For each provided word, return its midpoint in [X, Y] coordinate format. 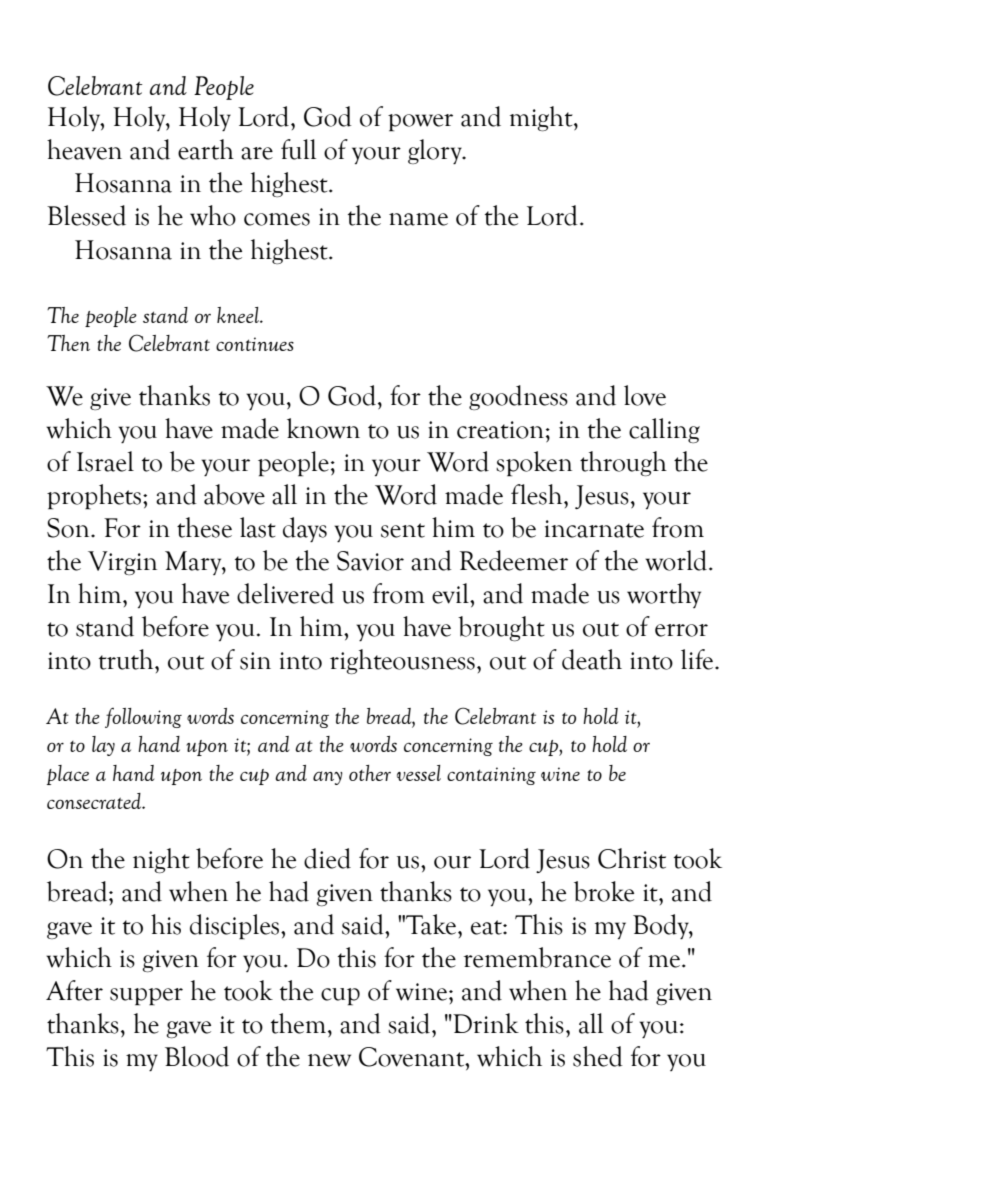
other [370, 773]
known [323, 428]
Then [68, 343]
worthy [664, 595]
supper [146, 997]
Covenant [413, 1057]
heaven [84, 149]
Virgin [122, 563]
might [542, 118]
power [420, 123]
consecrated [95, 801]
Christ [632, 858]
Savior [370, 561]
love [645, 395]
